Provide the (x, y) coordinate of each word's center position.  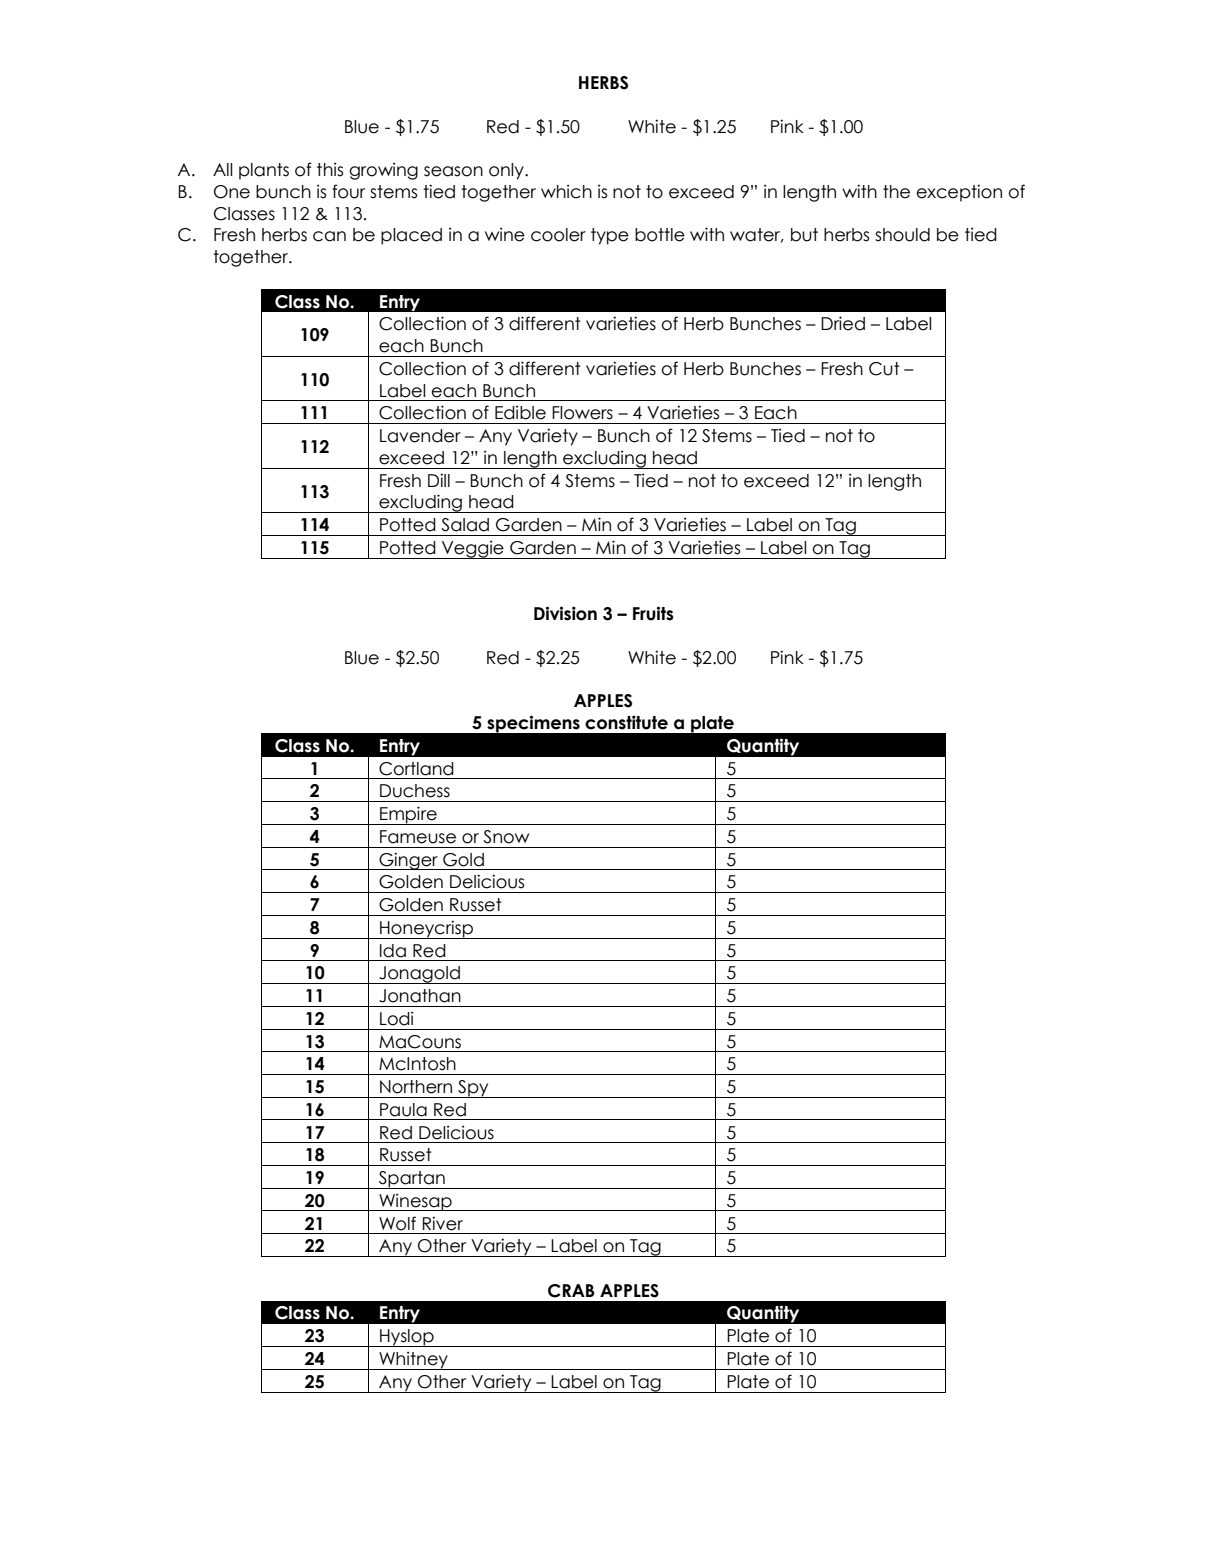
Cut (884, 369)
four (348, 191)
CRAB (571, 1291)
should (902, 235)
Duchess (415, 791)
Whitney (413, 1361)
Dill (439, 480)
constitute (626, 722)
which (566, 192)
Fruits (653, 613)
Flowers (582, 413)
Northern (416, 1087)
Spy (473, 1089)
